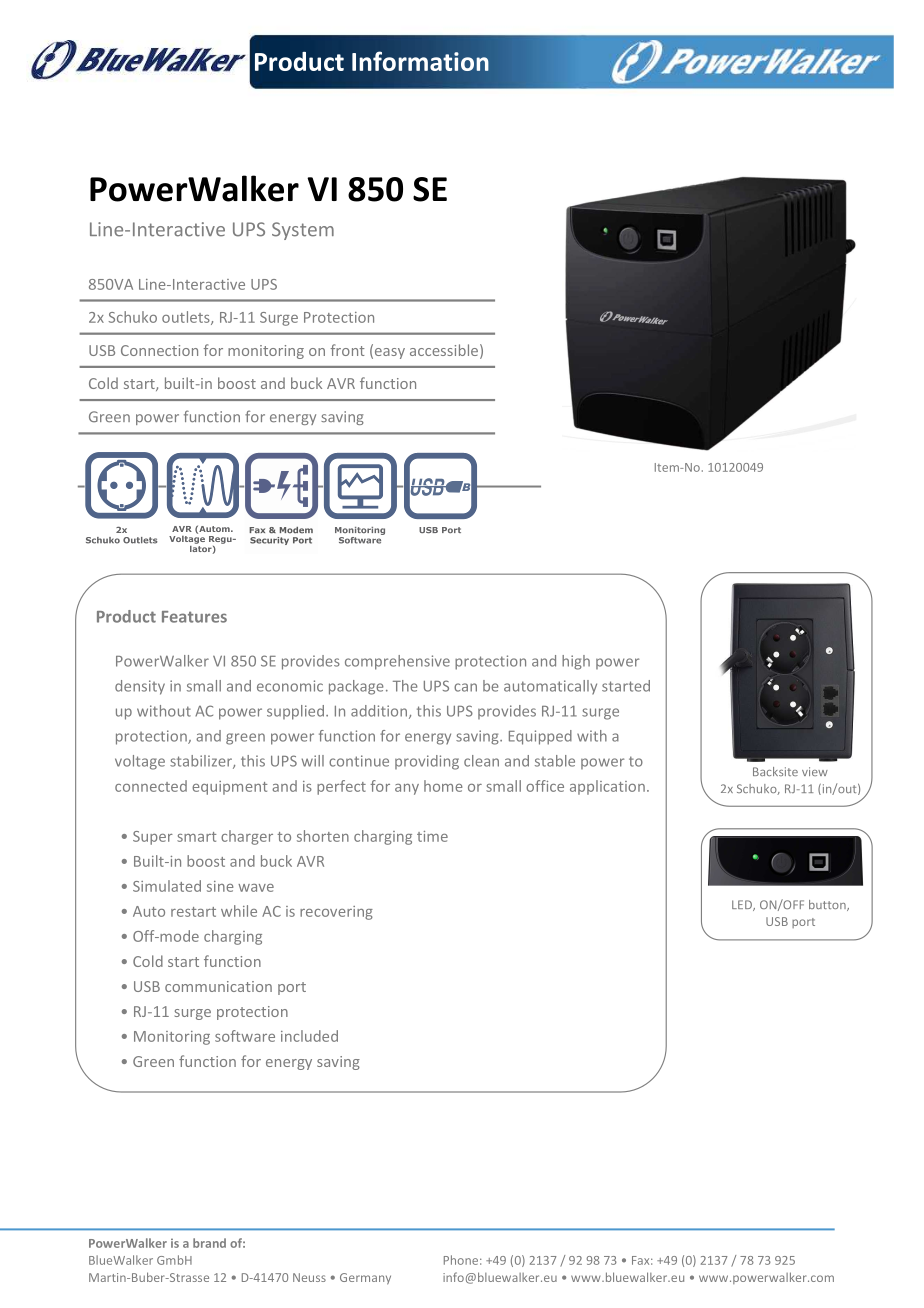 This screenshot has height=1308, width=924. What do you see at coordinates (309, 1036) in the screenshot?
I see `included` at bounding box center [309, 1036].
